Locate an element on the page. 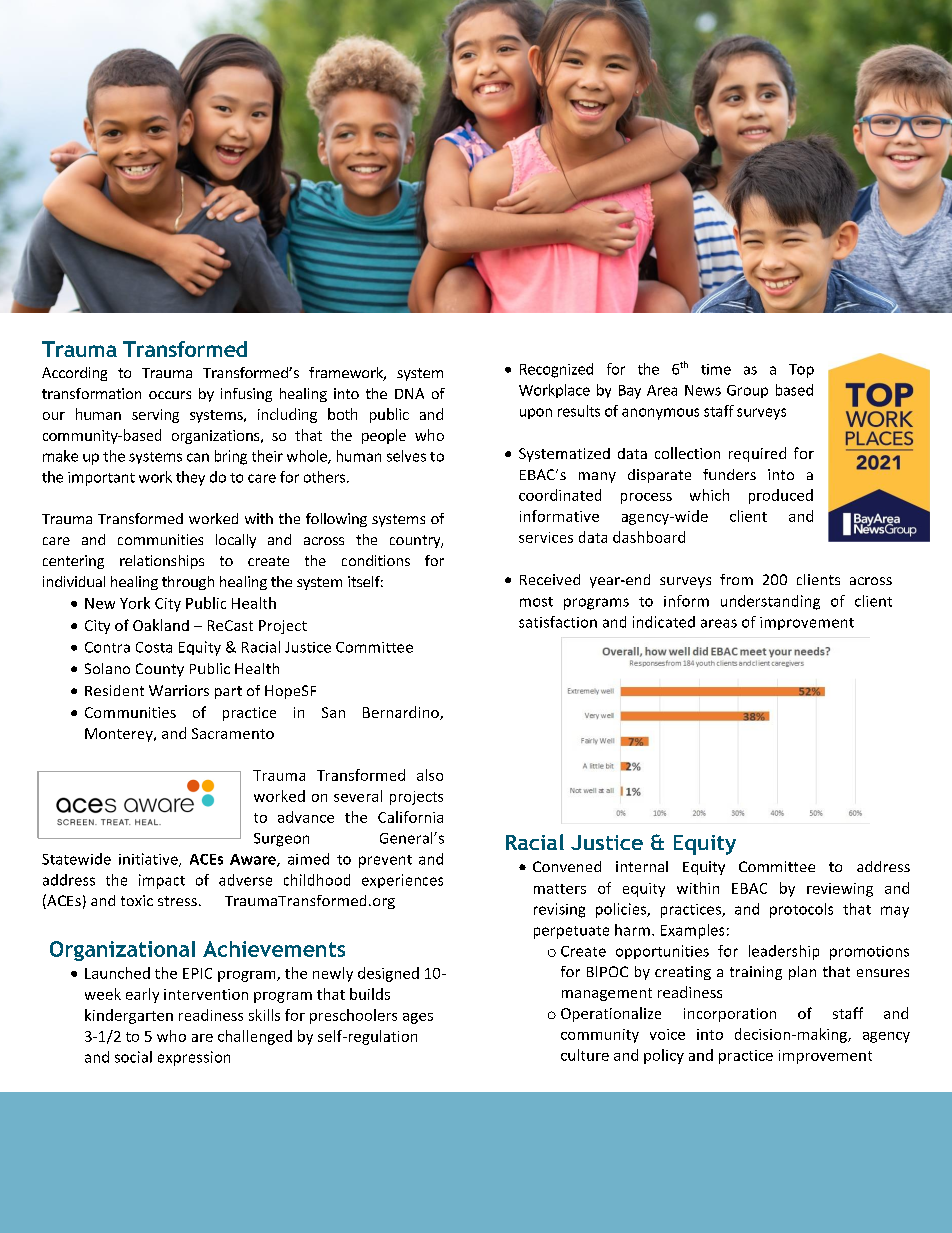  understanding is located at coordinates (770, 602).
